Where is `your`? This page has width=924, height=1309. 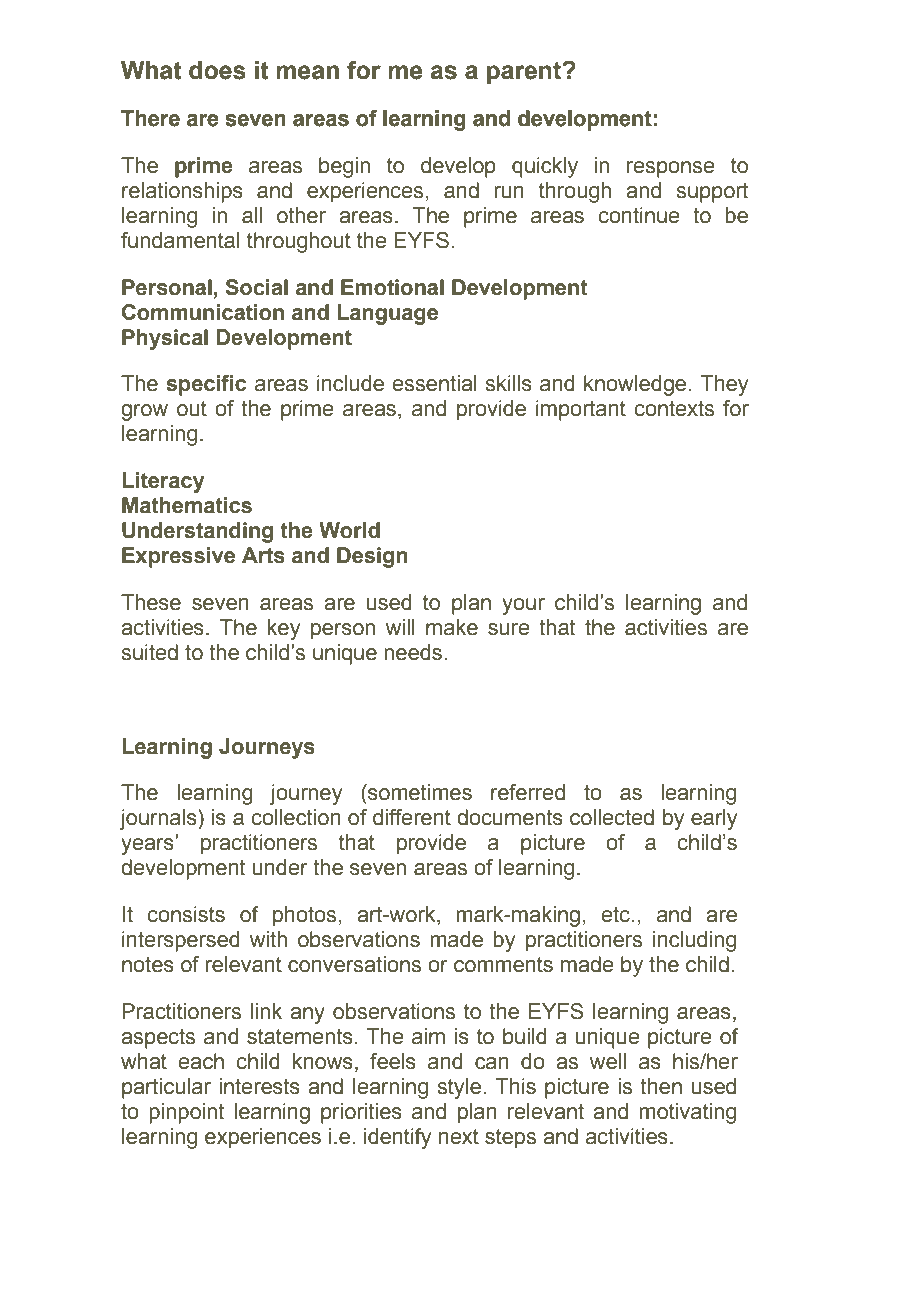 your is located at coordinates (523, 606).
